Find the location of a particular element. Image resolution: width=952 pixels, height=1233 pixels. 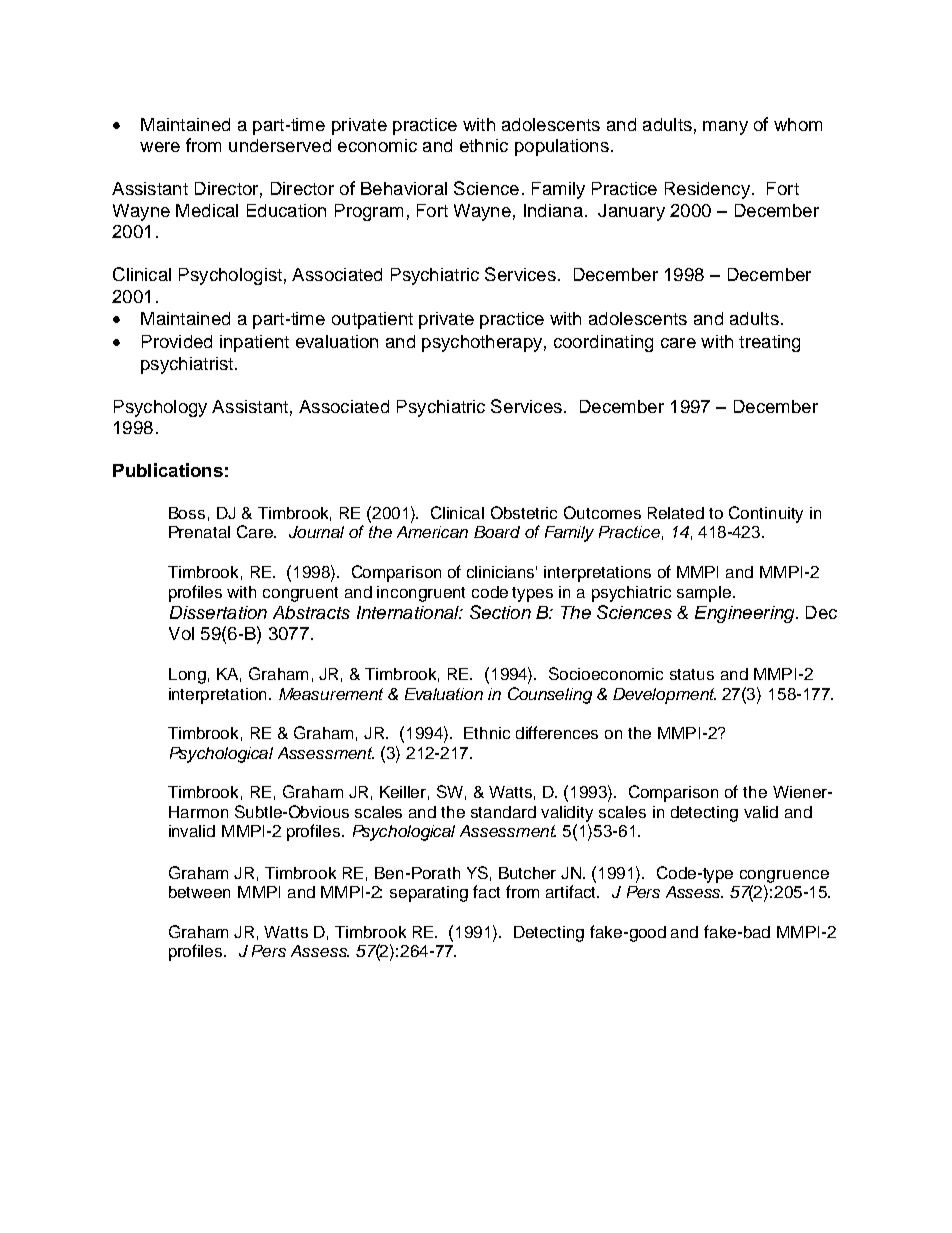

Dissertation is located at coordinates (218, 612).
